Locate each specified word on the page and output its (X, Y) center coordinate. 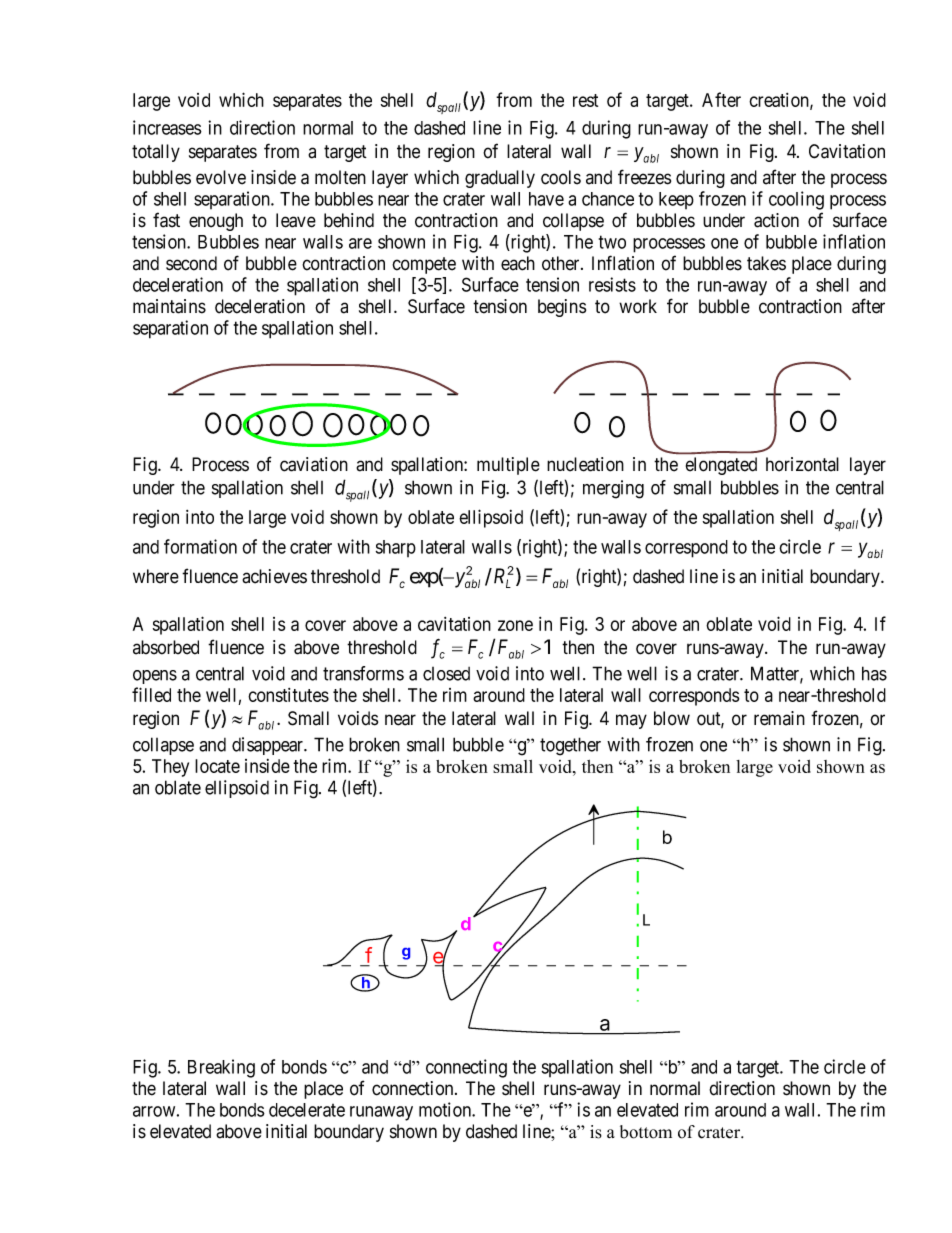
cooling (796, 200)
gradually (500, 179)
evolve (221, 177)
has (874, 673)
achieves (274, 576)
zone (515, 625)
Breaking (221, 1068)
